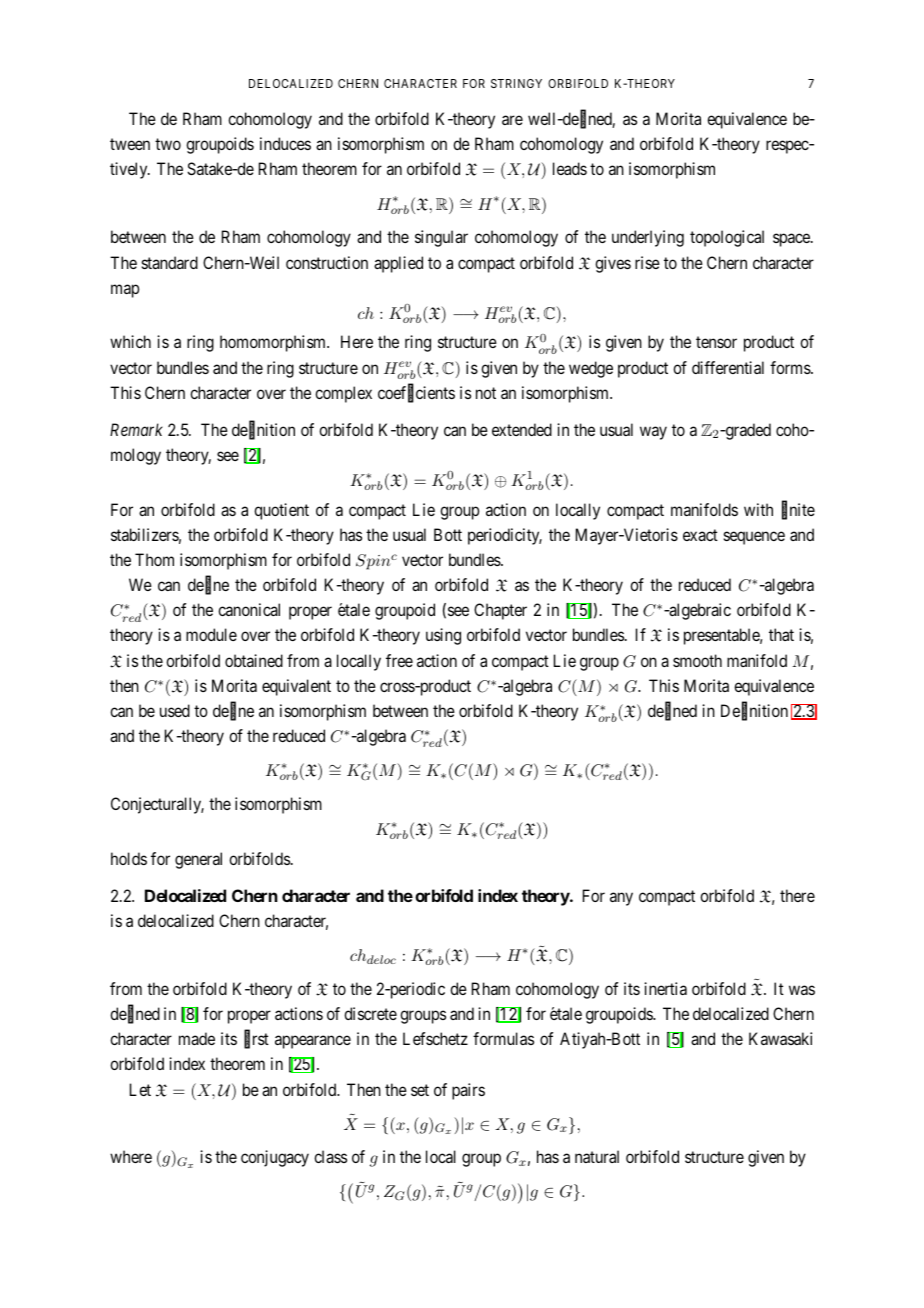  I want to click on inertia, so click(665, 988).
